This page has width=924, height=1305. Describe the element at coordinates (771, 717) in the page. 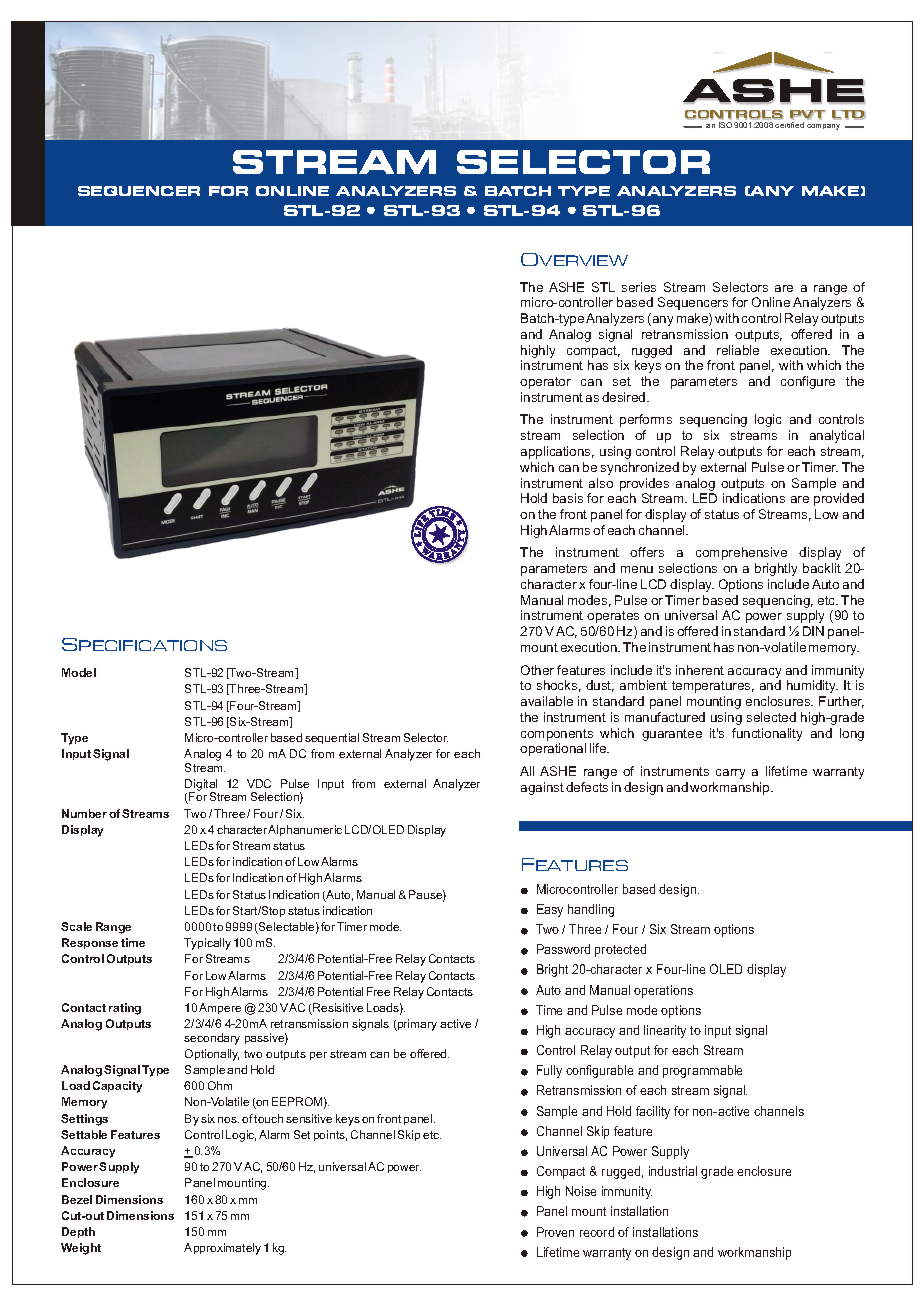

I see `selected` at that location.
